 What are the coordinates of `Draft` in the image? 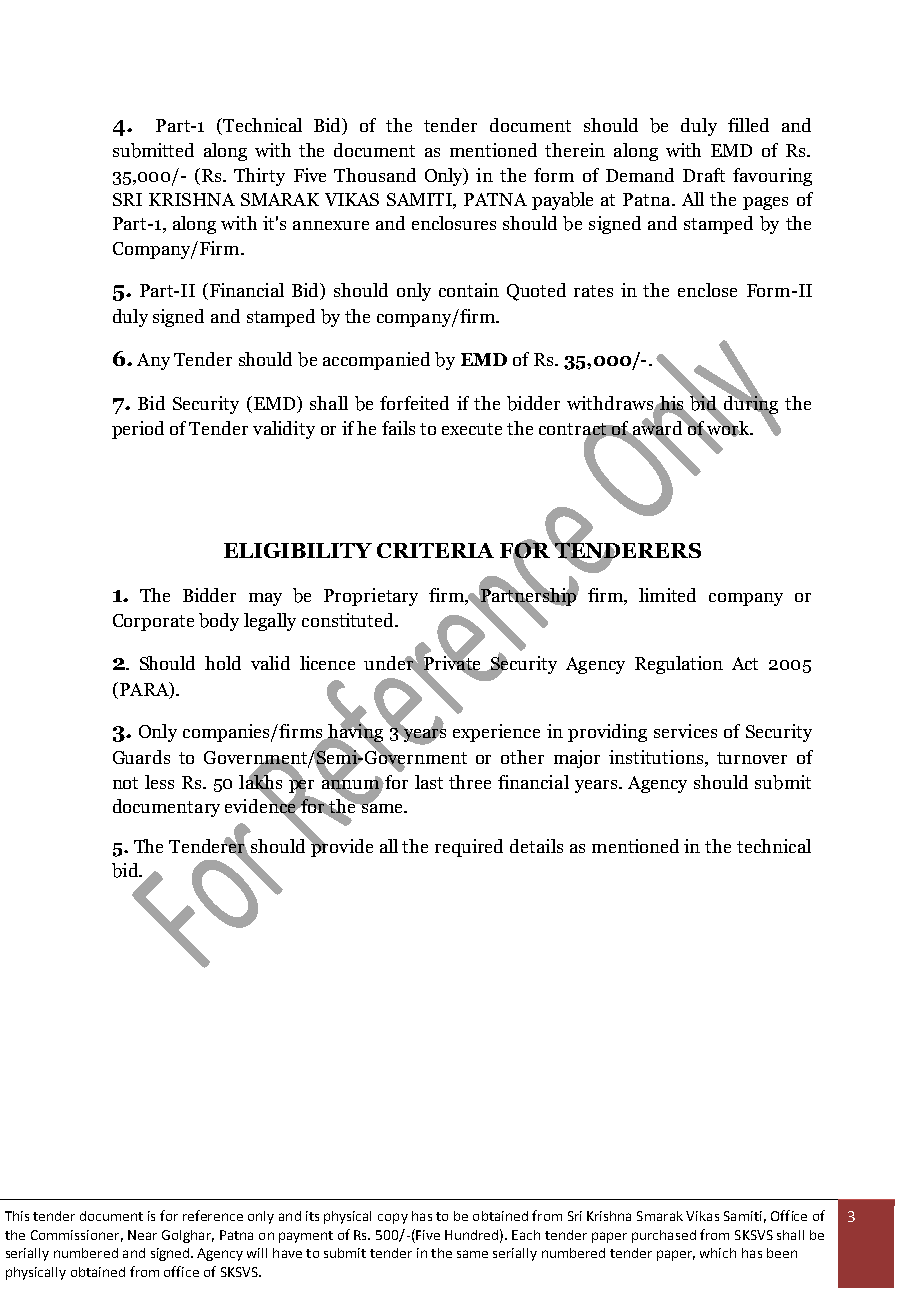 It's located at (704, 175).
